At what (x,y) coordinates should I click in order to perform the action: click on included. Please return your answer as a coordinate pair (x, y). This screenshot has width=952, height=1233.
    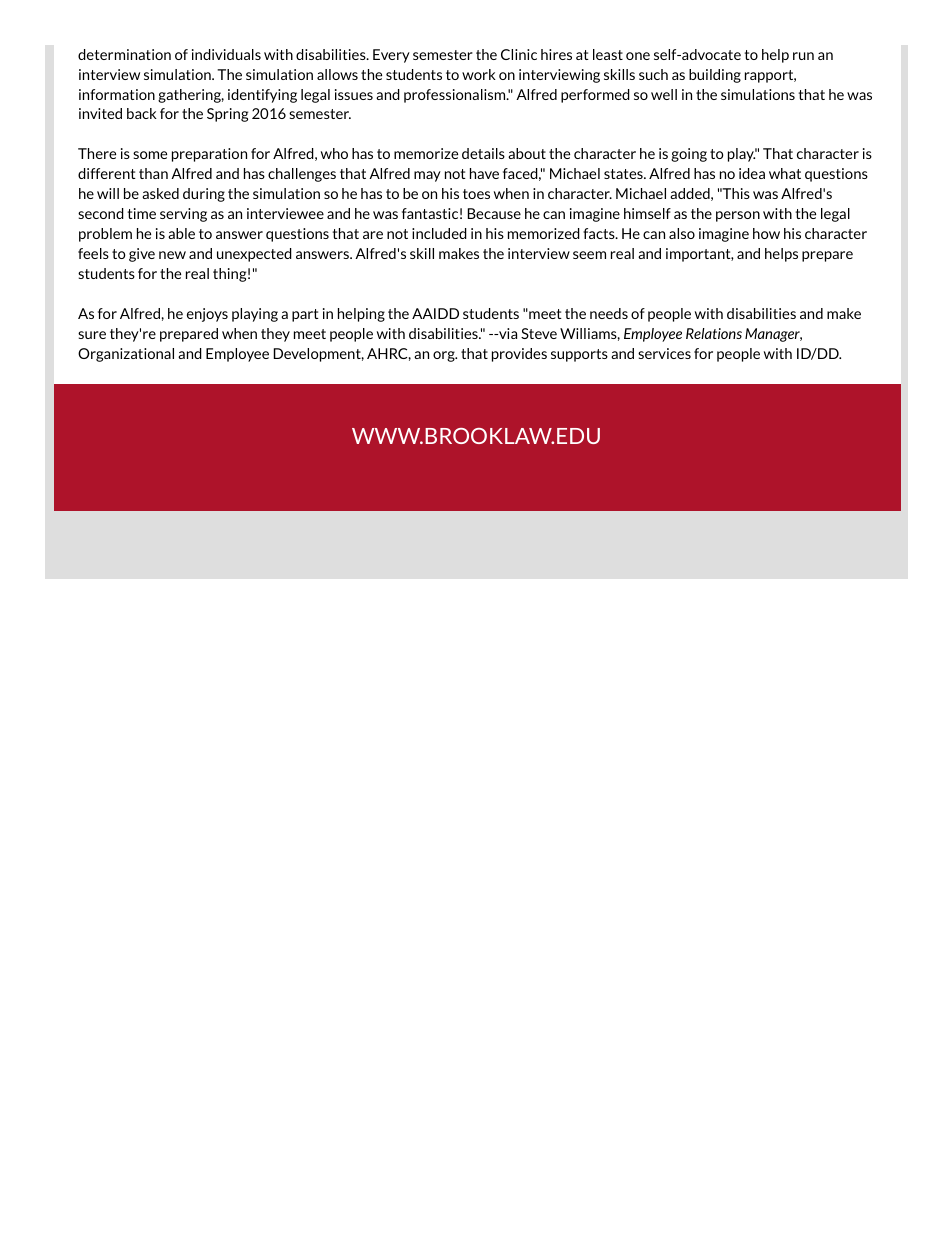
    Looking at the image, I should click on (439, 233).
